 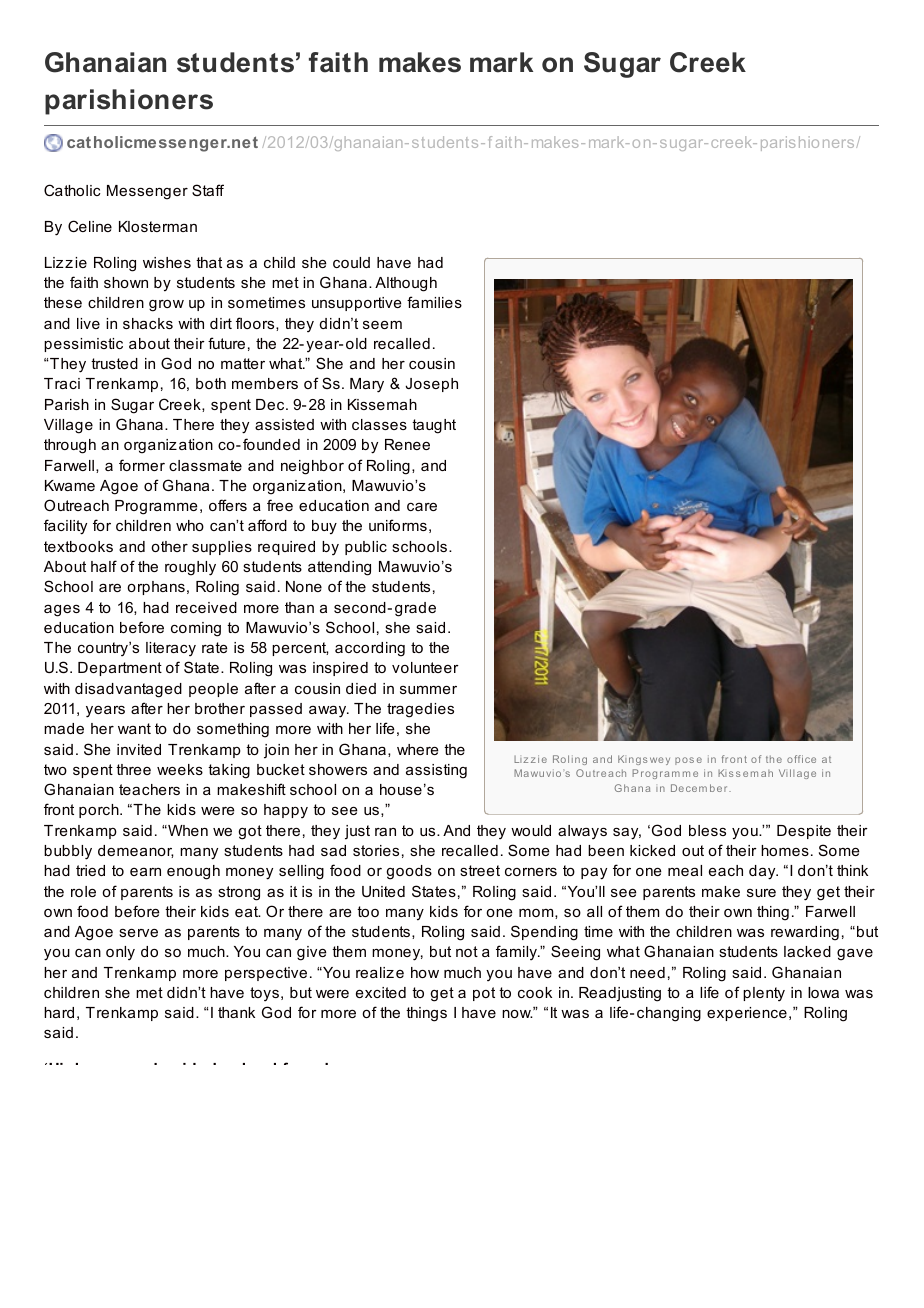 What do you see at coordinates (211, 383) in the image?
I see `both` at bounding box center [211, 383].
